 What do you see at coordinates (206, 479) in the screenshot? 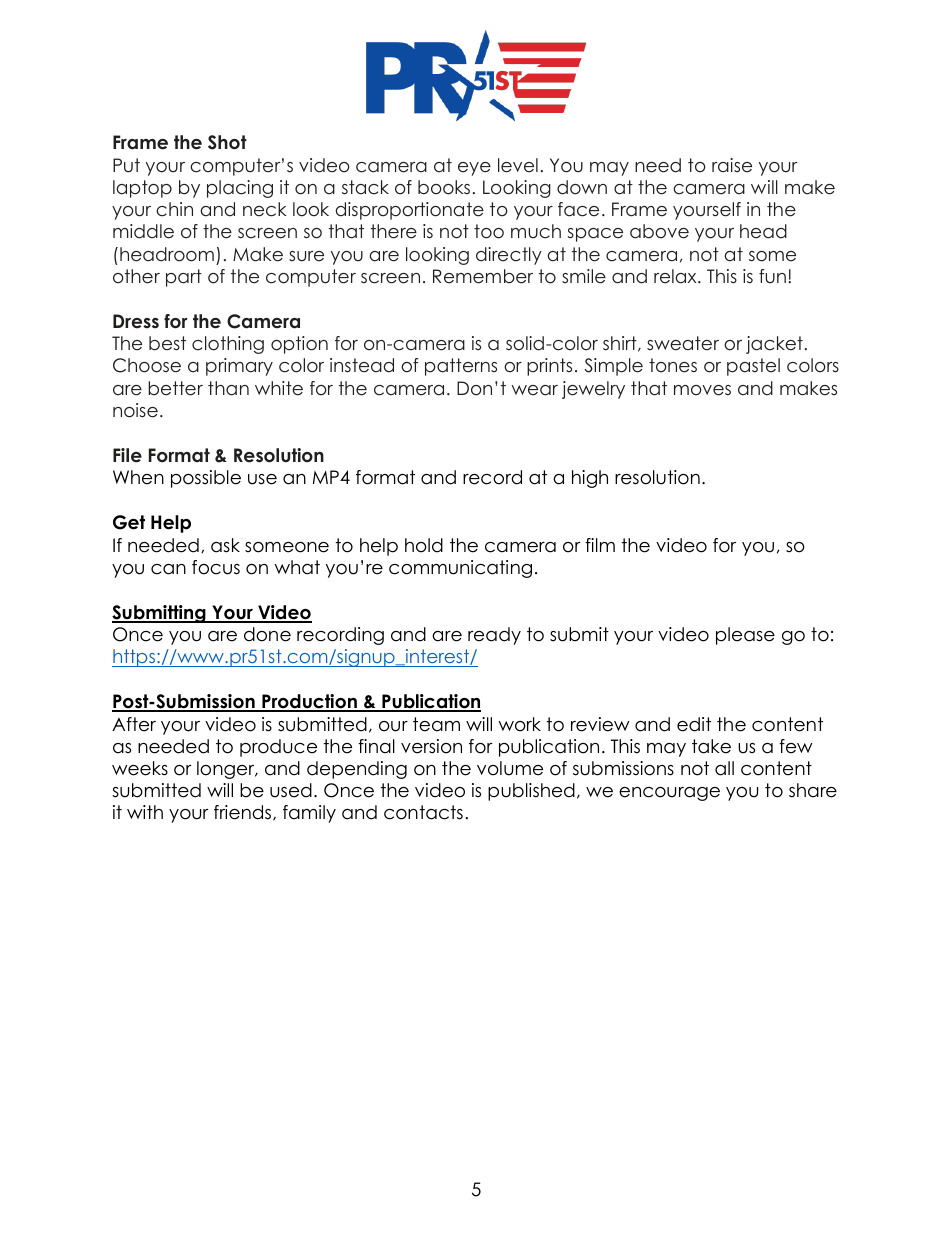
I see `possible` at bounding box center [206, 479].
